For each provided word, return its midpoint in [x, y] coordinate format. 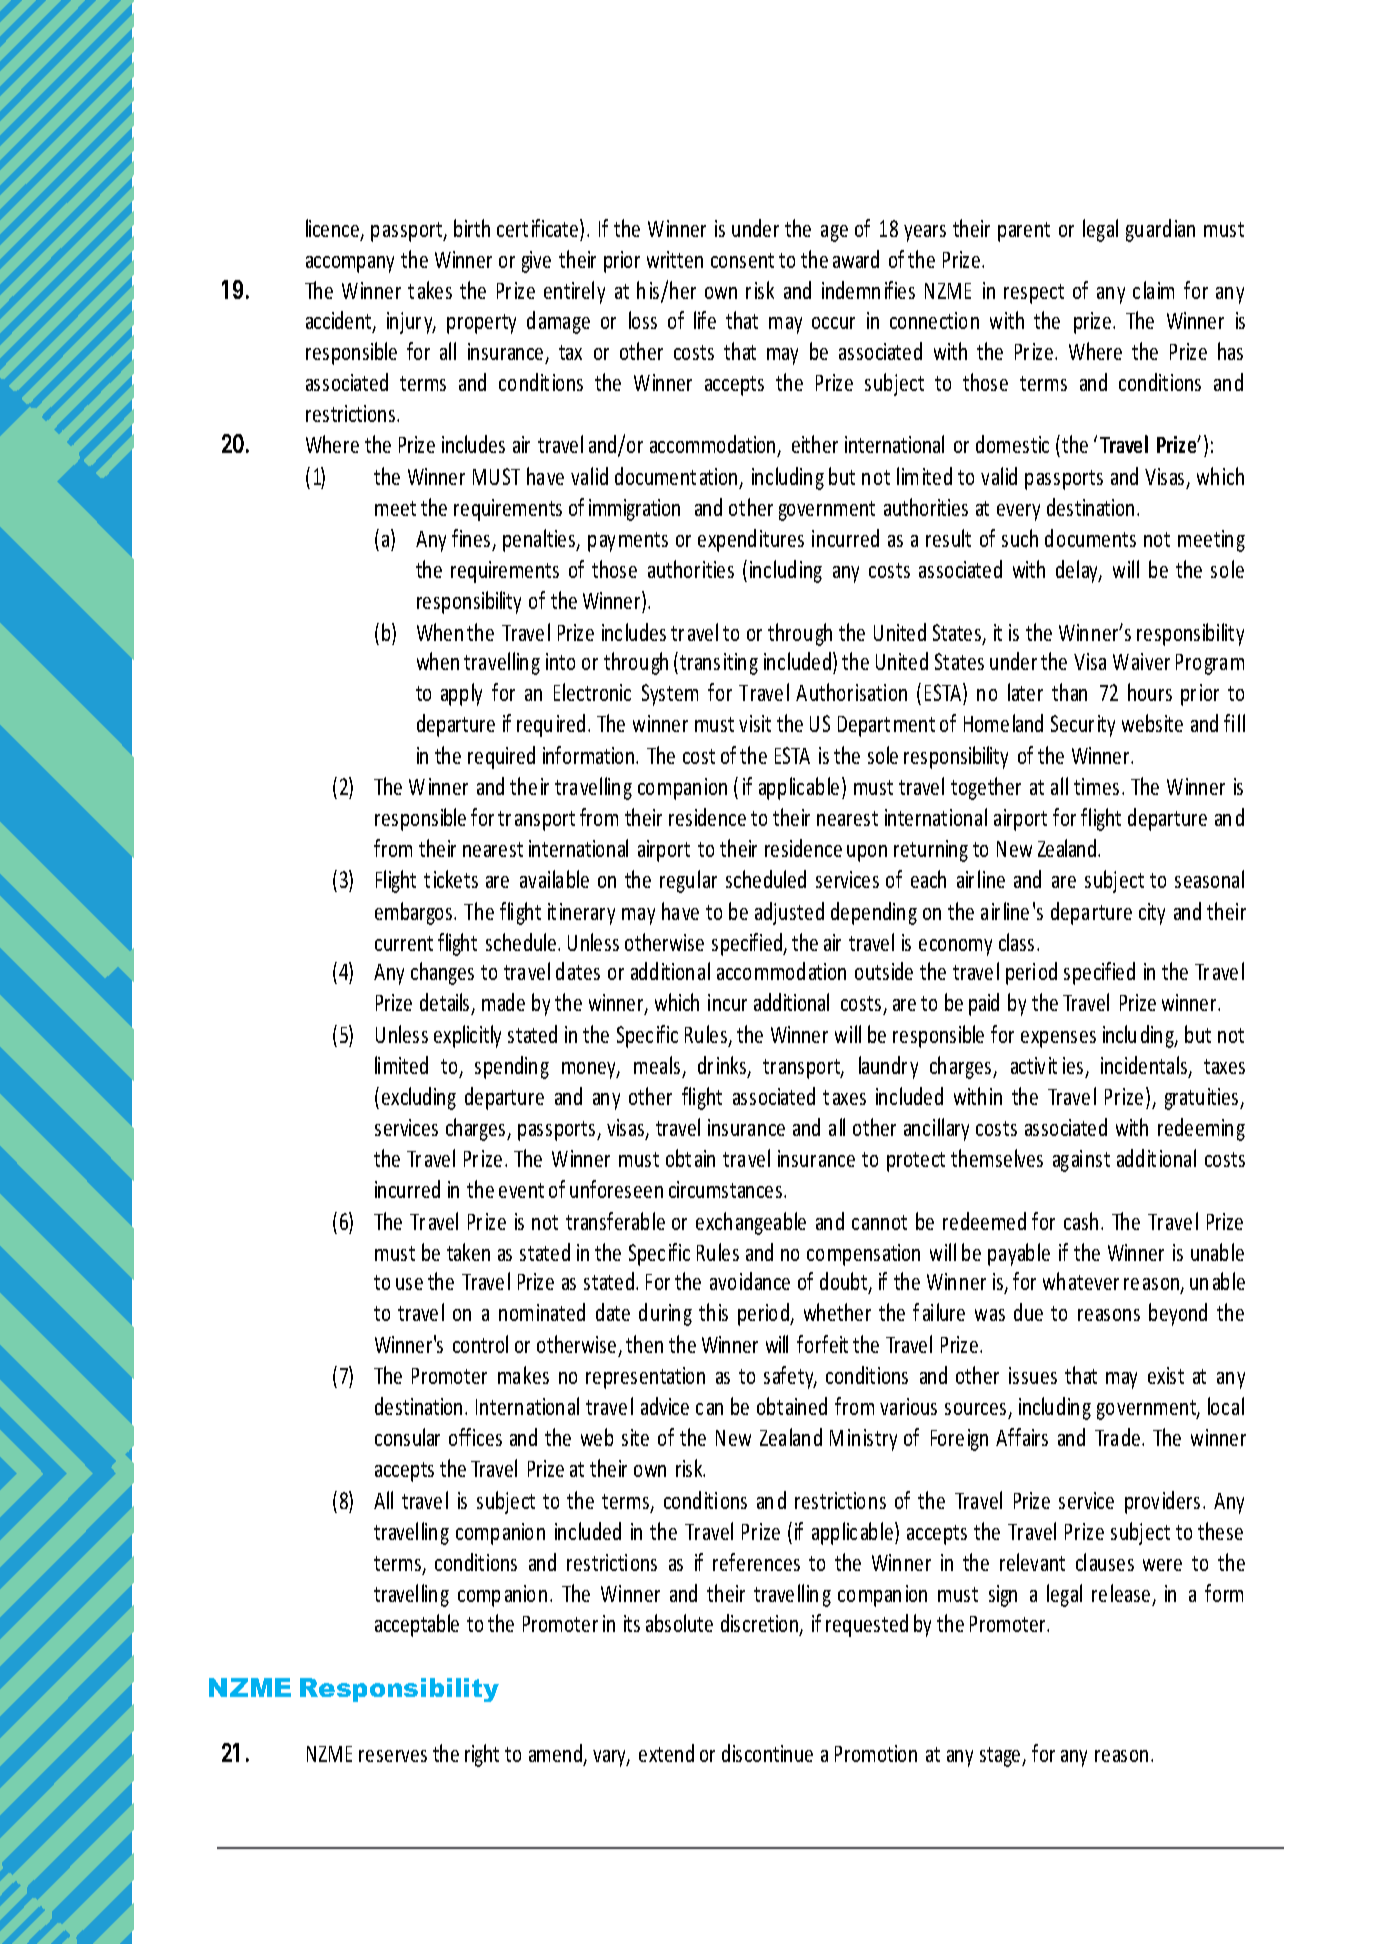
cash [1081, 1221]
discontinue [767, 1753]
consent [742, 260]
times [1096, 786]
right [482, 1755]
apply [461, 694]
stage [1001, 1757]
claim [1153, 290]
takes [430, 290]
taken [468, 1252]
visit [755, 723]
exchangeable [751, 1223]
